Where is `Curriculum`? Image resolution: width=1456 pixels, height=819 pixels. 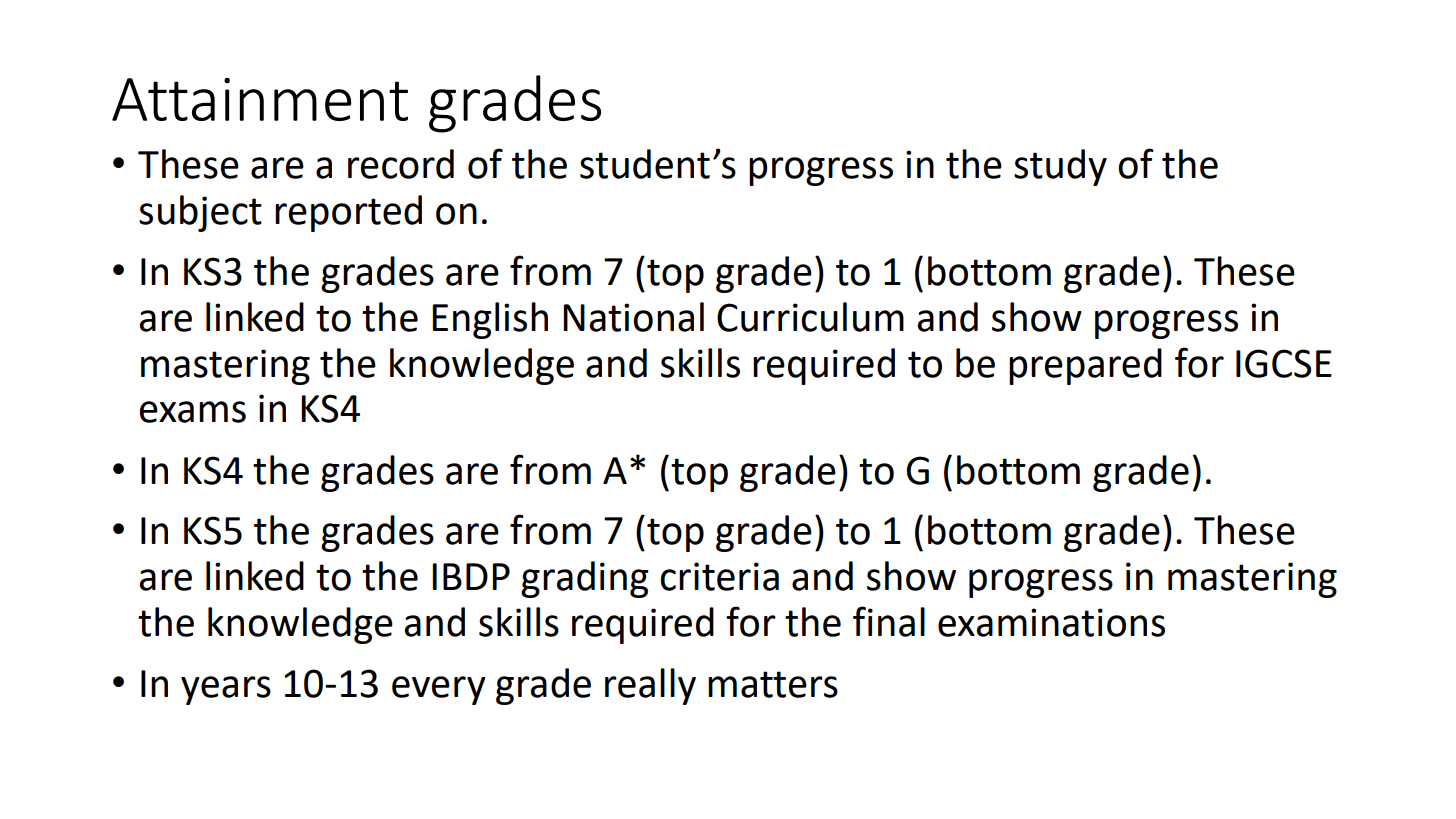 Curriculum is located at coordinates (810, 317).
